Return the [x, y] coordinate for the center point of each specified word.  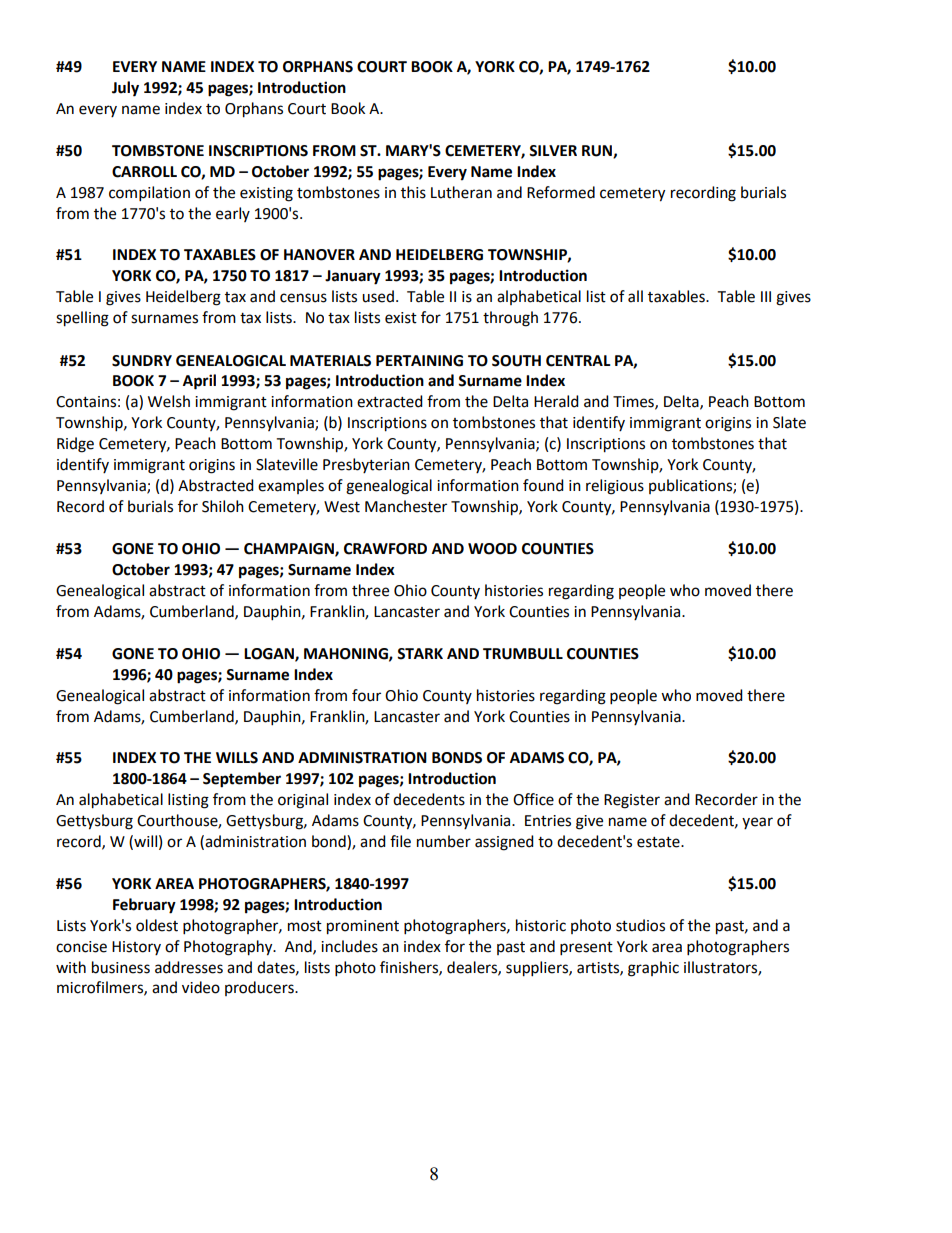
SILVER [553, 151]
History [136, 948]
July [125, 89]
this [413, 192]
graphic [653, 969]
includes [349, 946]
